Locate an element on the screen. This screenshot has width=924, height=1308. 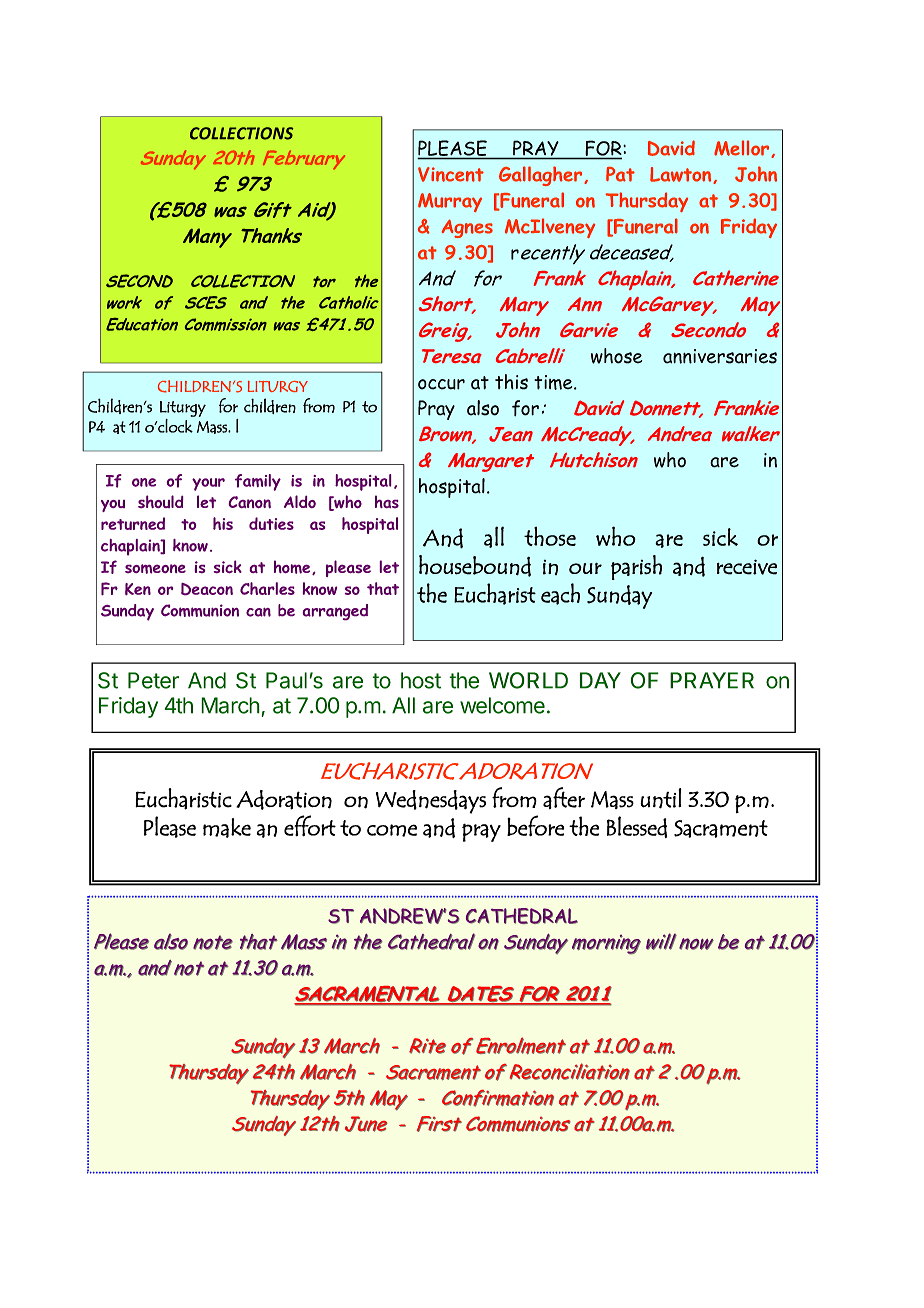
your is located at coordinates (208, 484).
